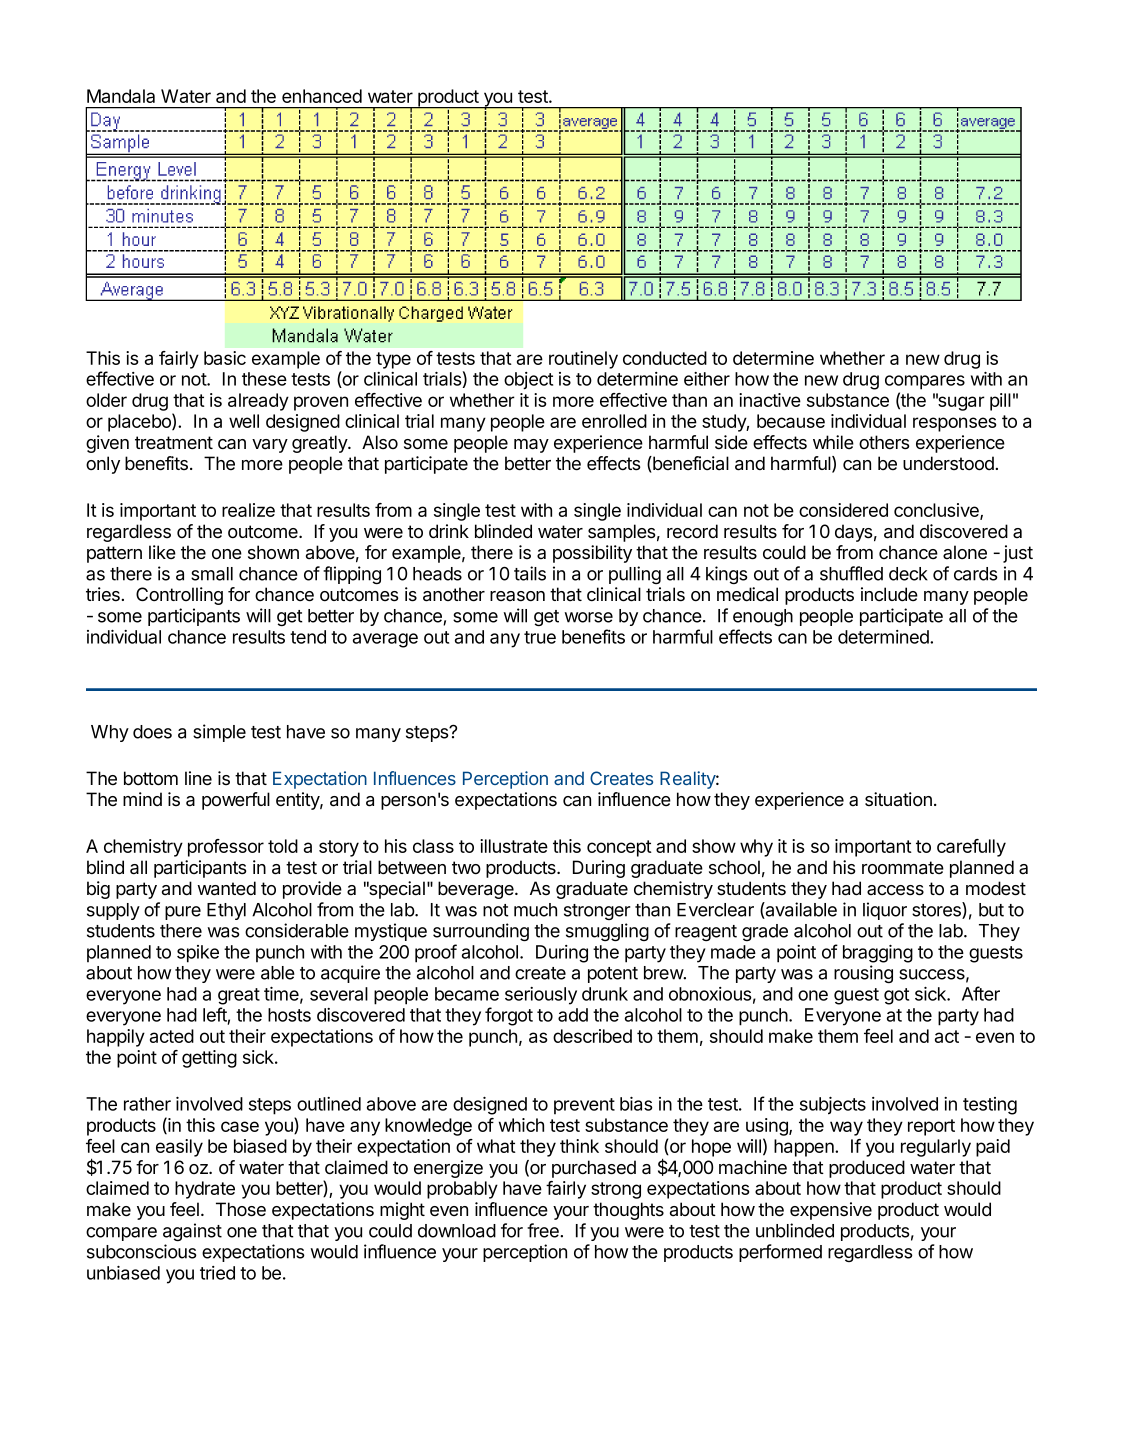  Describe the element at coordinates (248, 510) in the screenshot. I see `realize` at that location.
